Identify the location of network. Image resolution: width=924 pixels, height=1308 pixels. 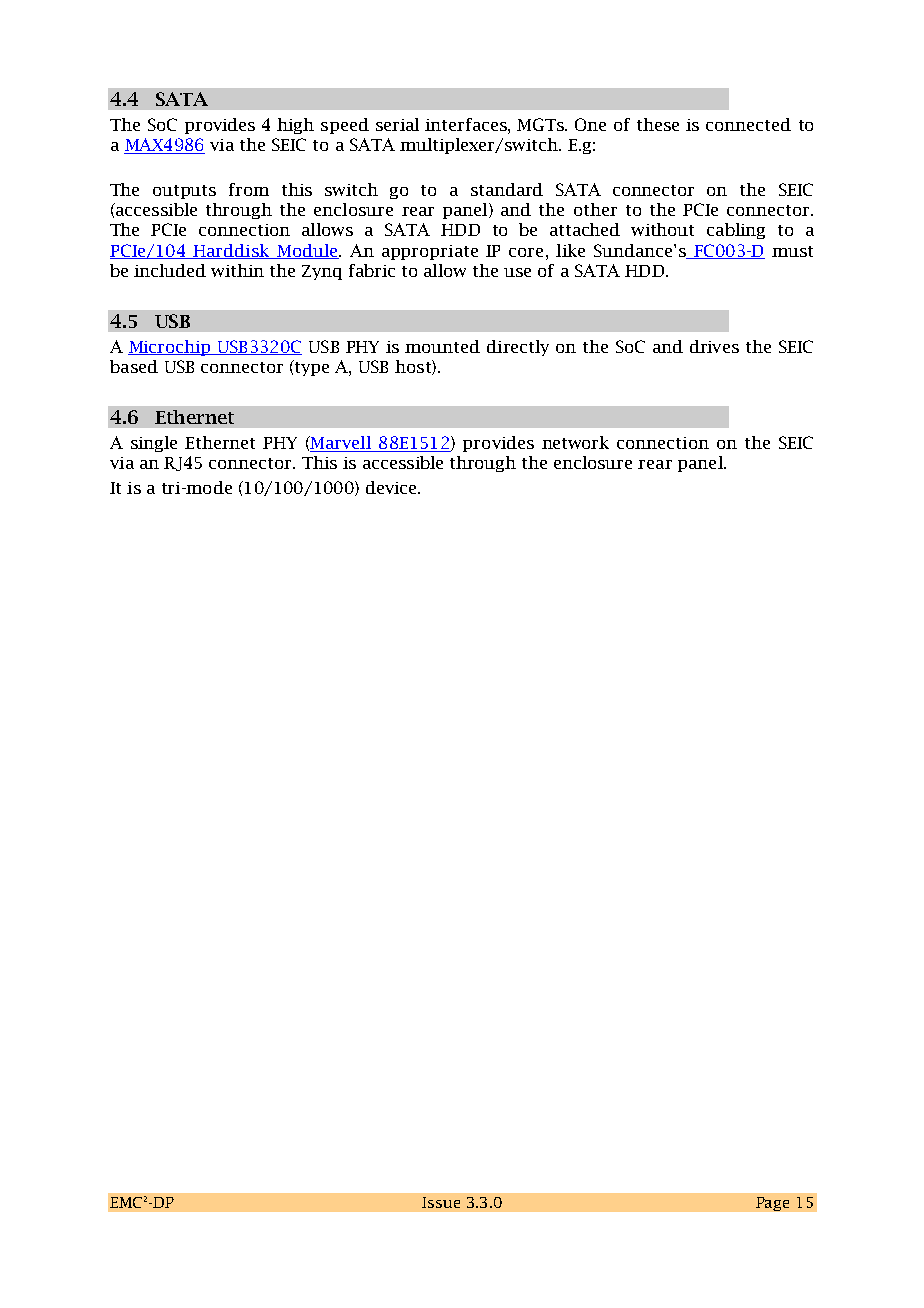
(575, 442).
